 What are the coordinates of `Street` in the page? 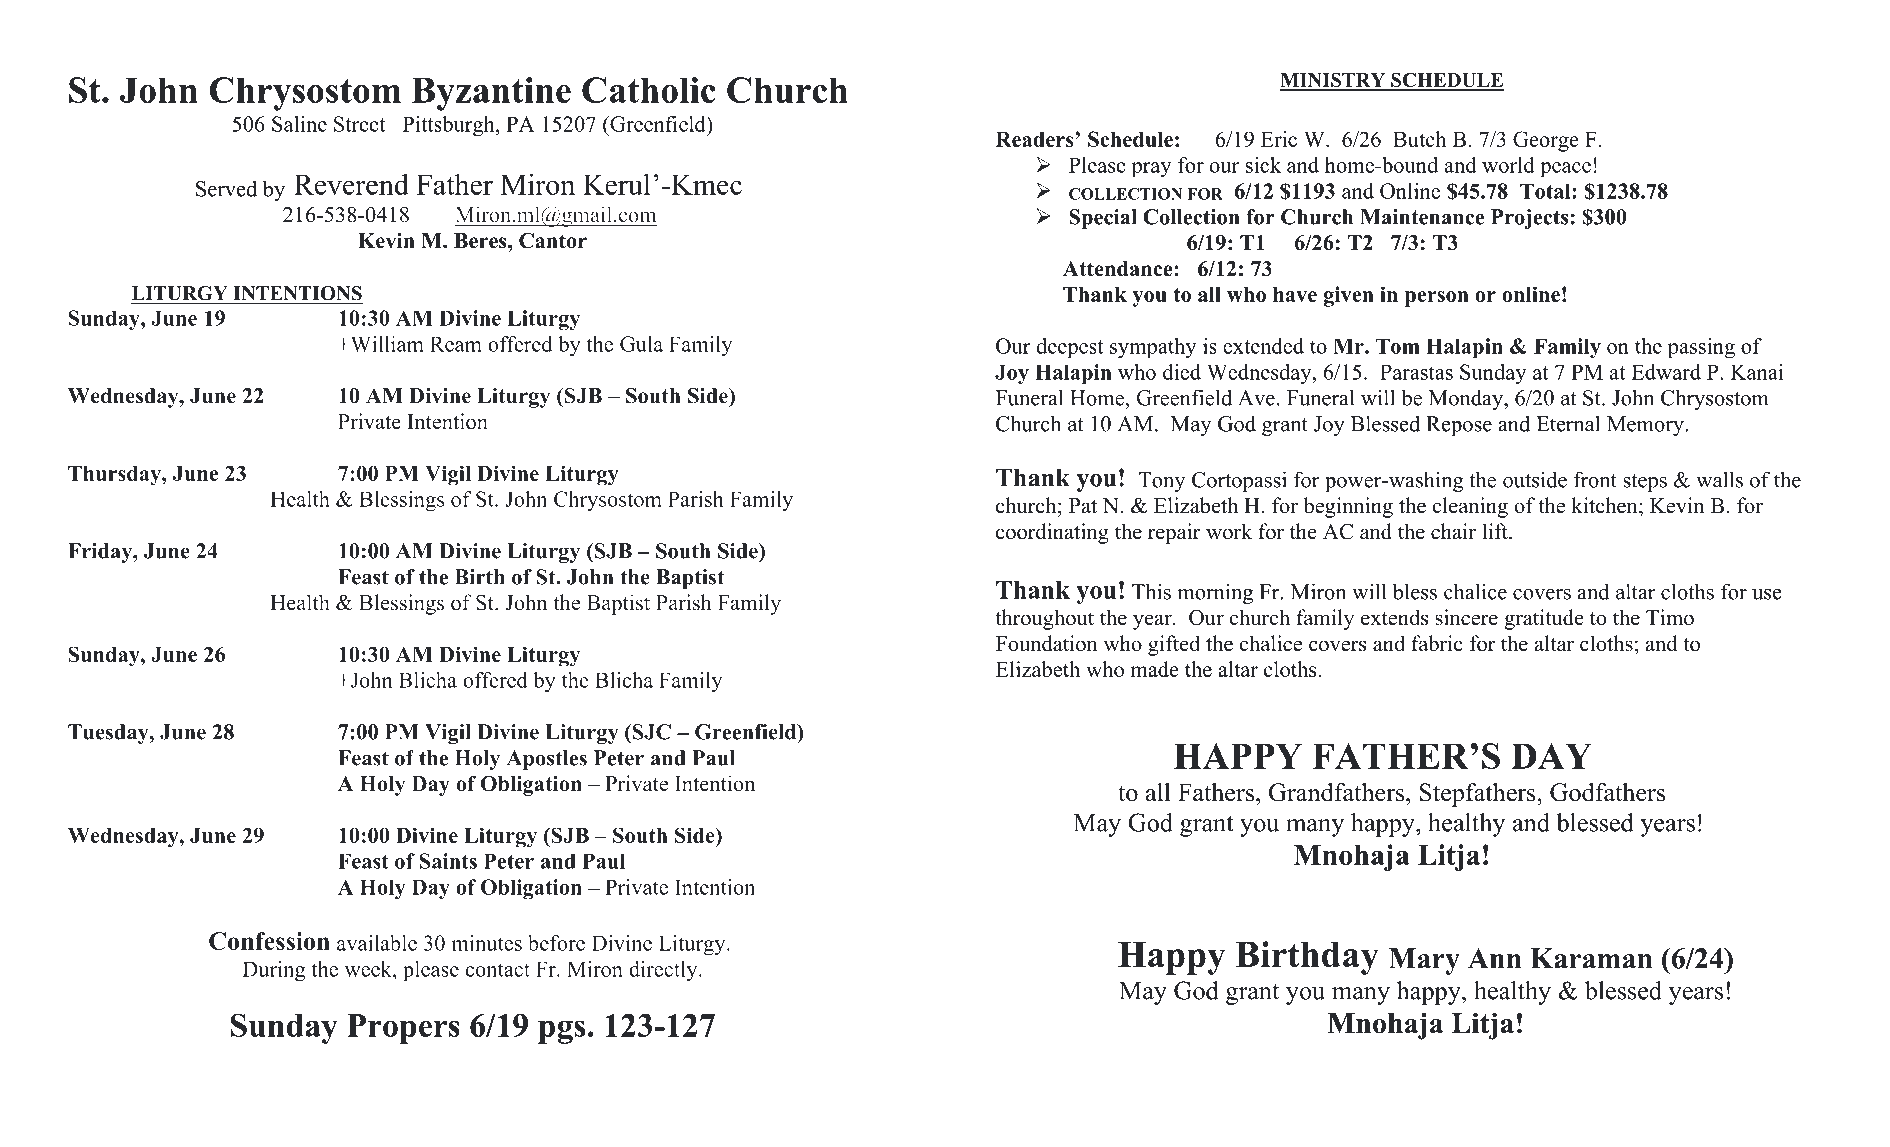 It's located at (359, 124).
